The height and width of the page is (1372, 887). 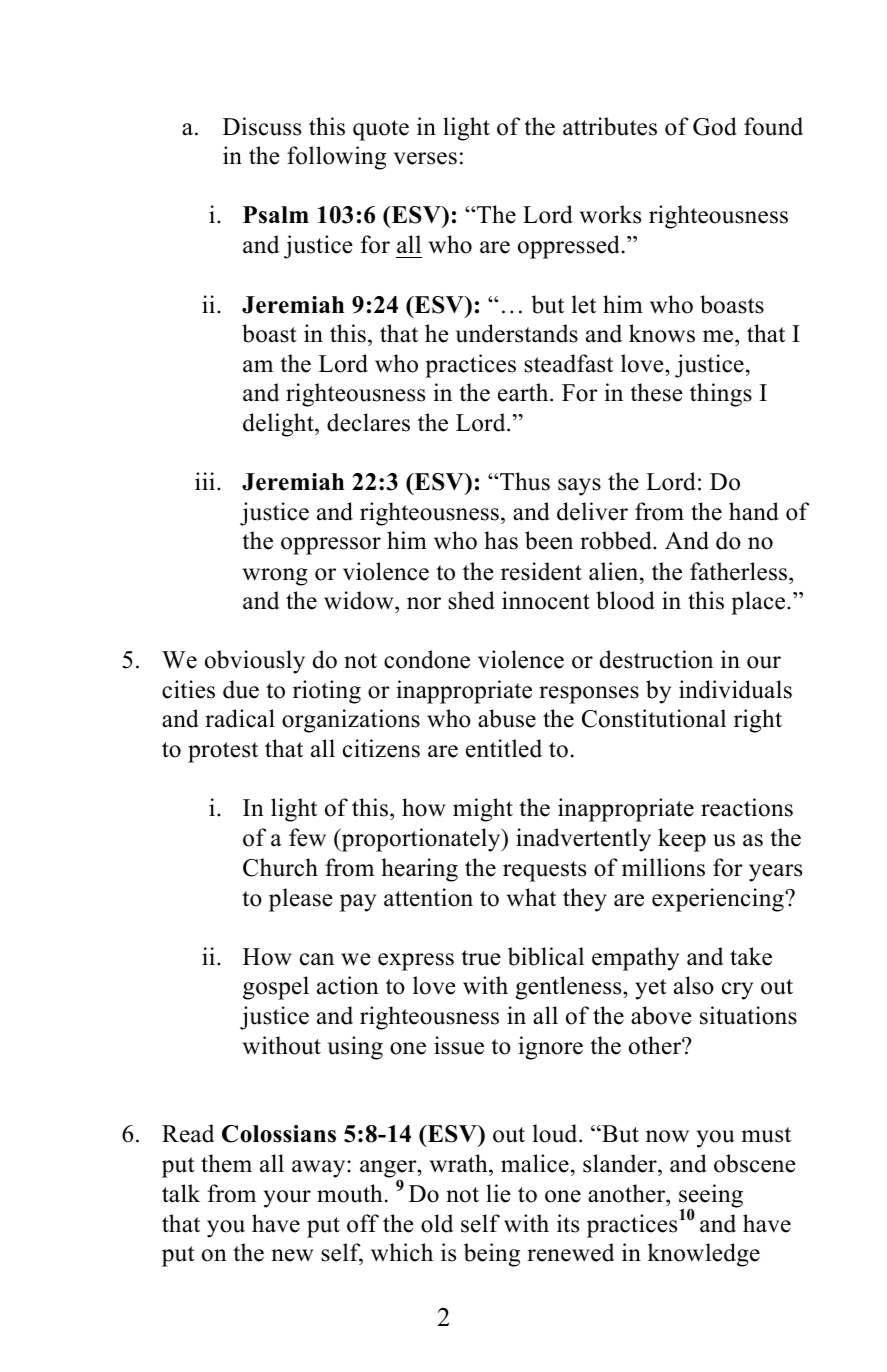 I want to click on being, so click(x=492, y=1255).
